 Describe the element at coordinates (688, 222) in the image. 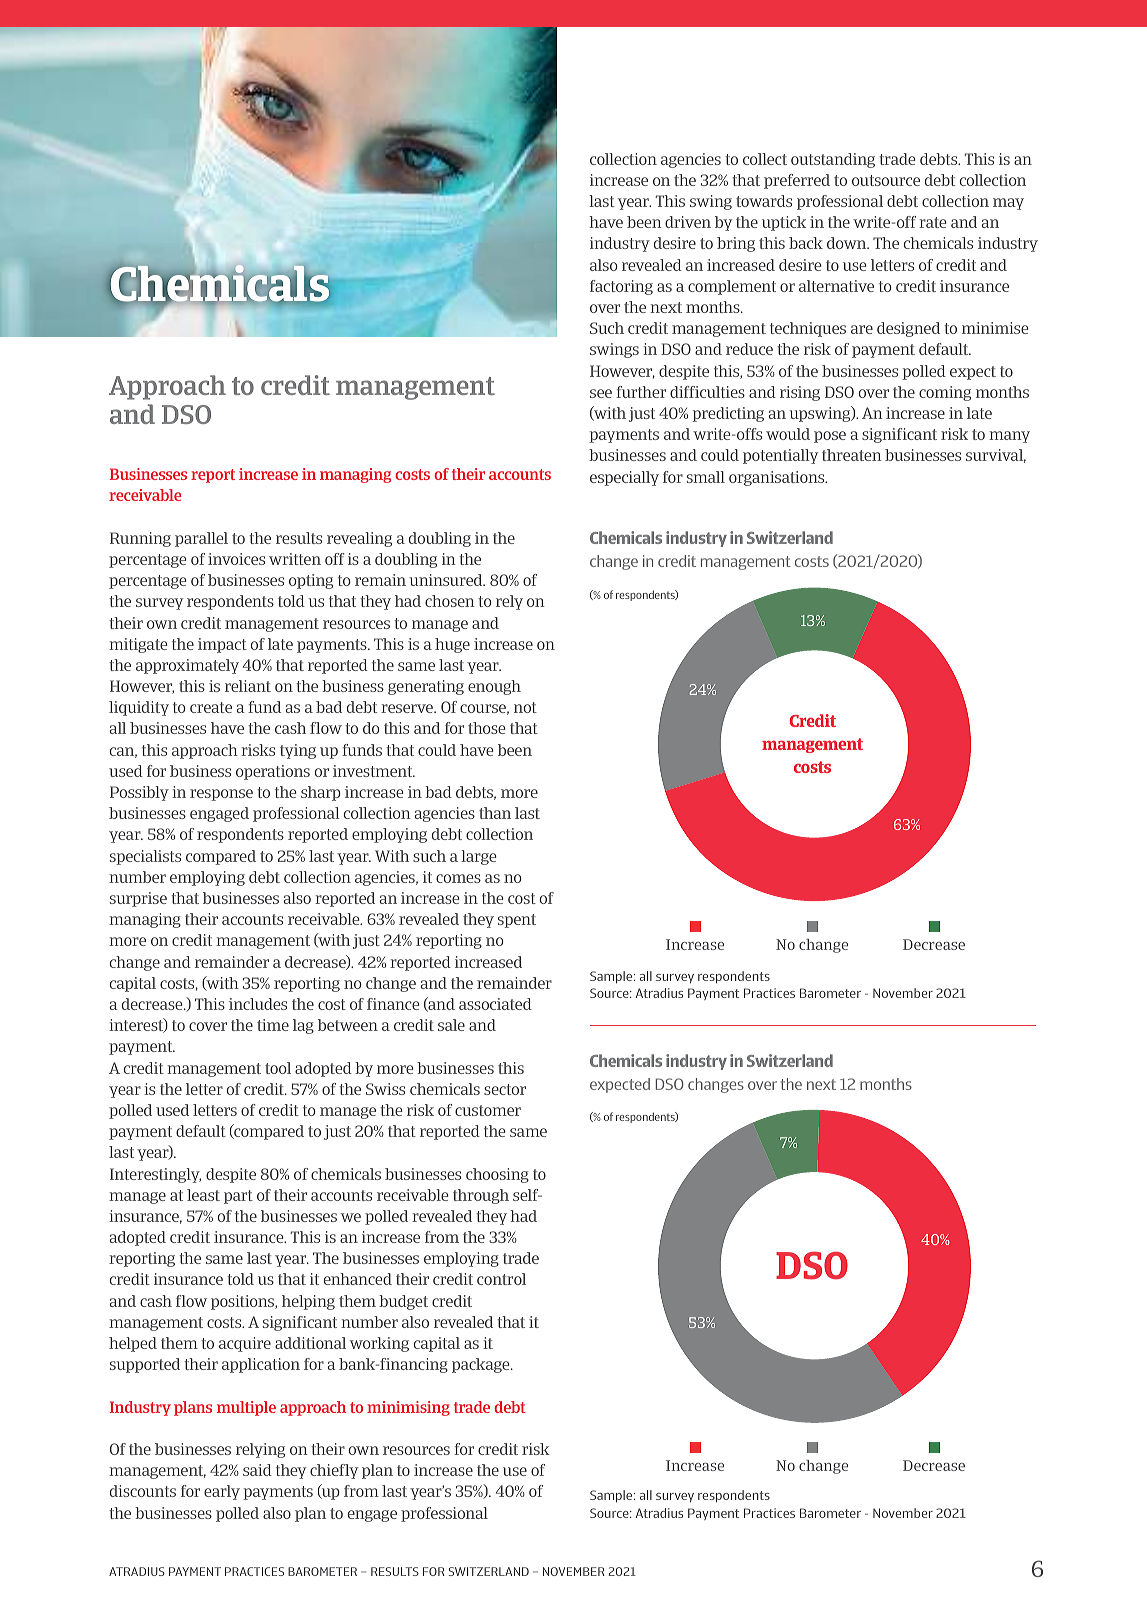

I see `driven` at that location.
